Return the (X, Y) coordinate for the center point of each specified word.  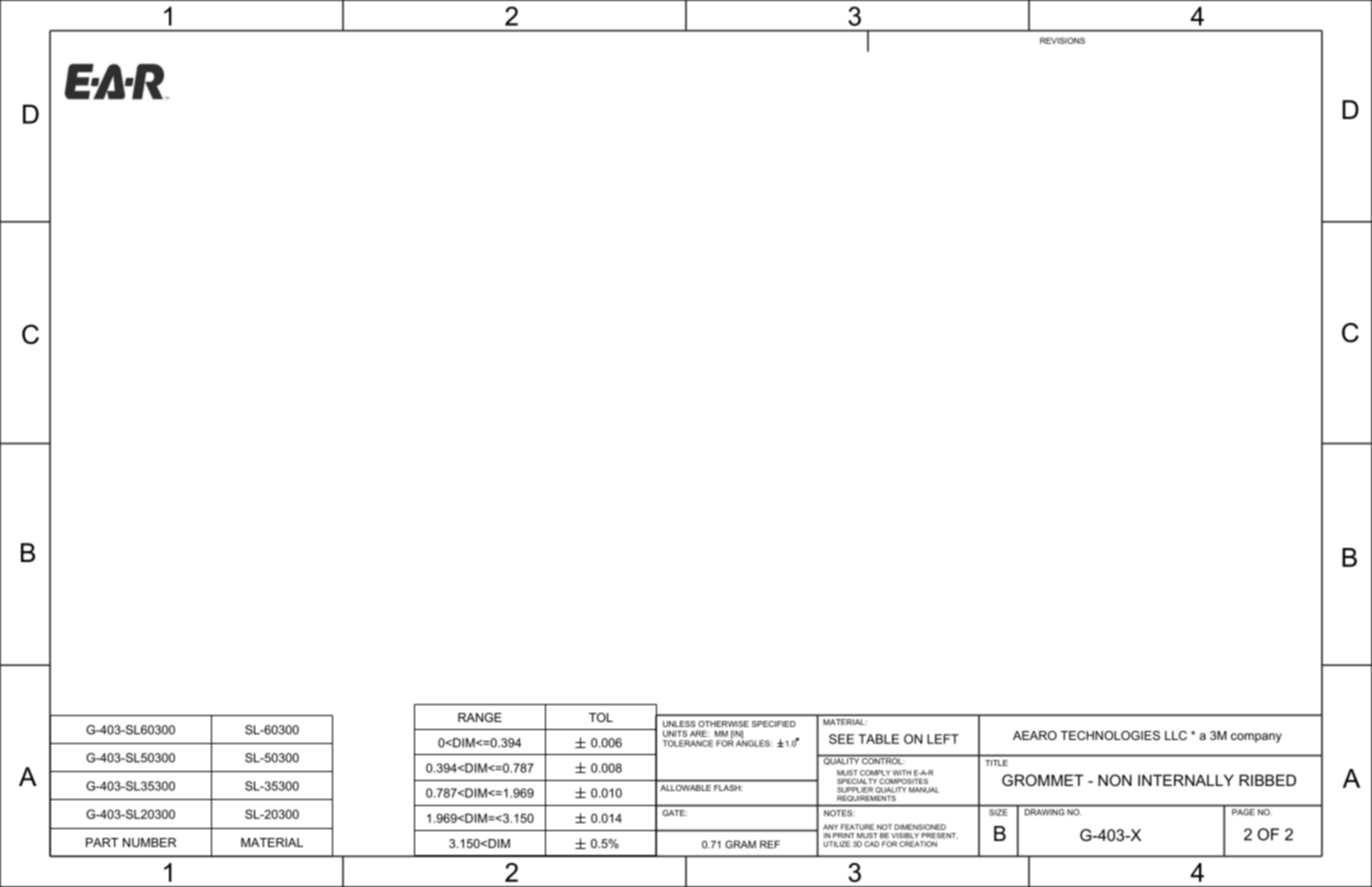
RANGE (480, 717)
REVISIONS (1062, 40)
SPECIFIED (774, 724)
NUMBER (149, 842)
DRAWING (1044, 812)
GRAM (740, 844)
